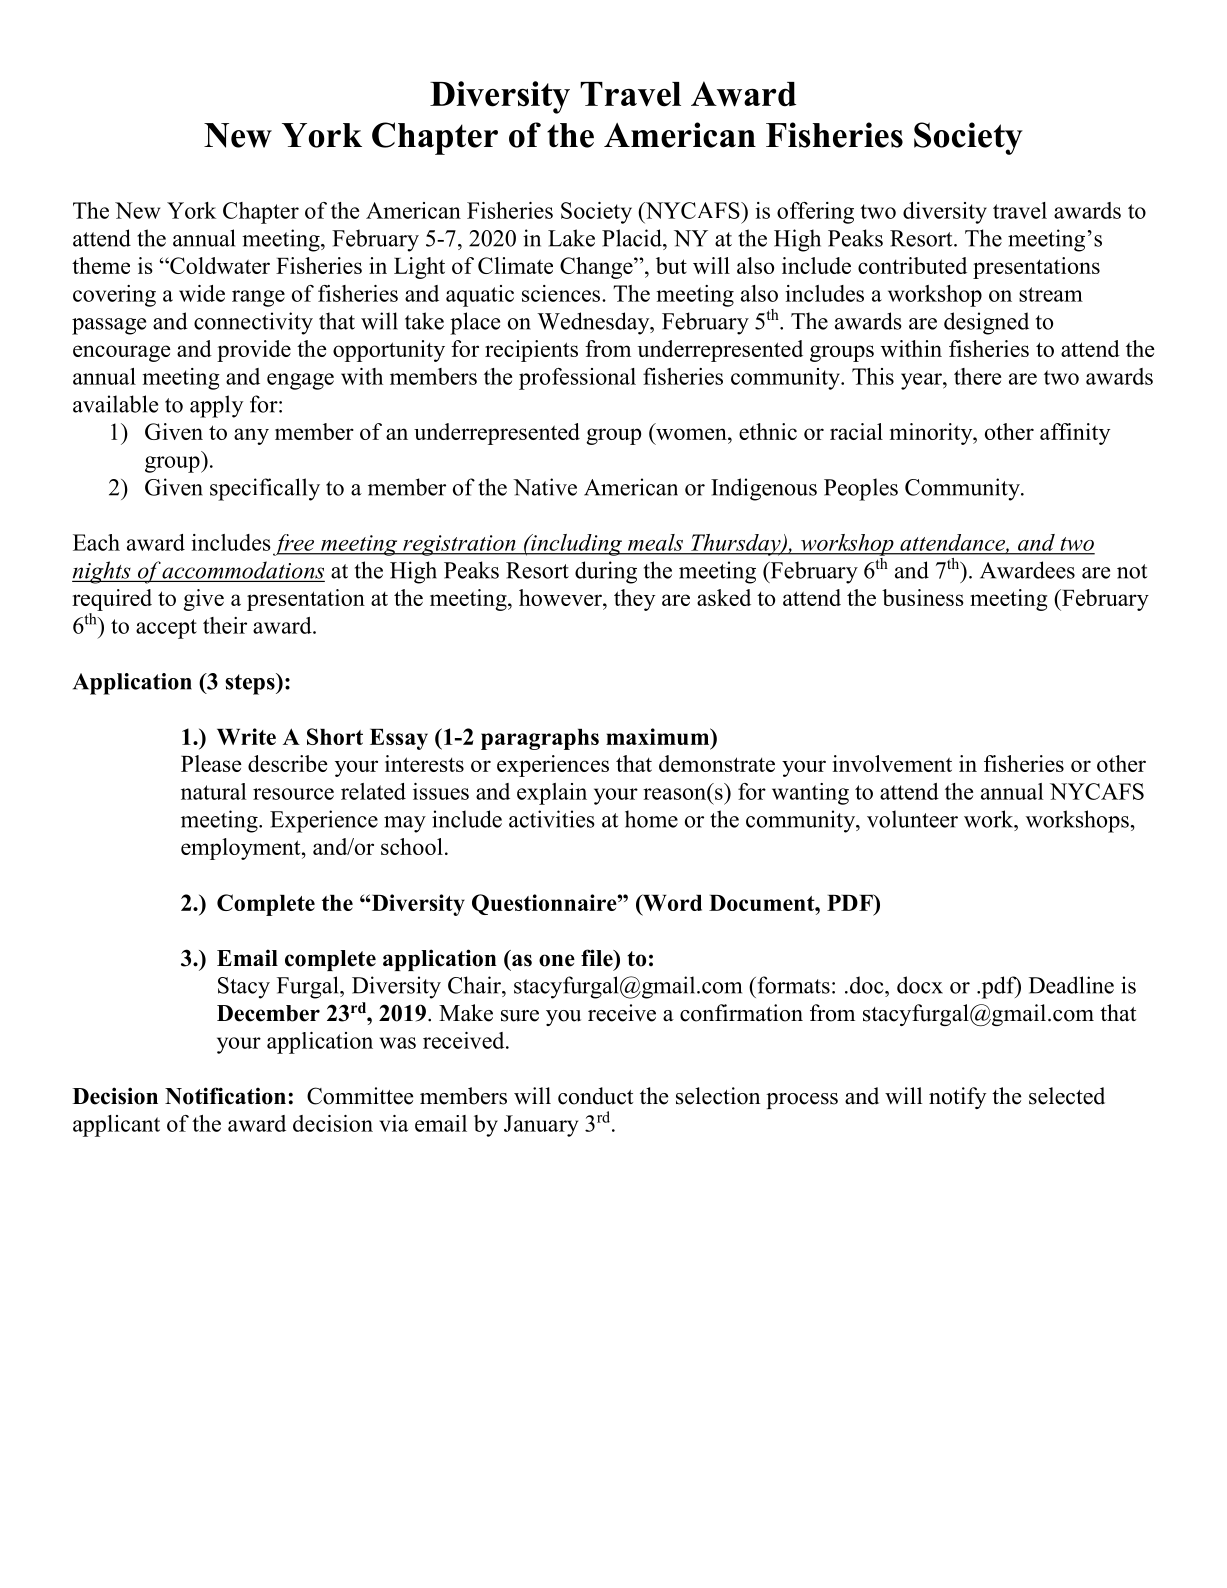 The image size is (1227, 1588). I want to click on Notification, so click(225, 1096).
